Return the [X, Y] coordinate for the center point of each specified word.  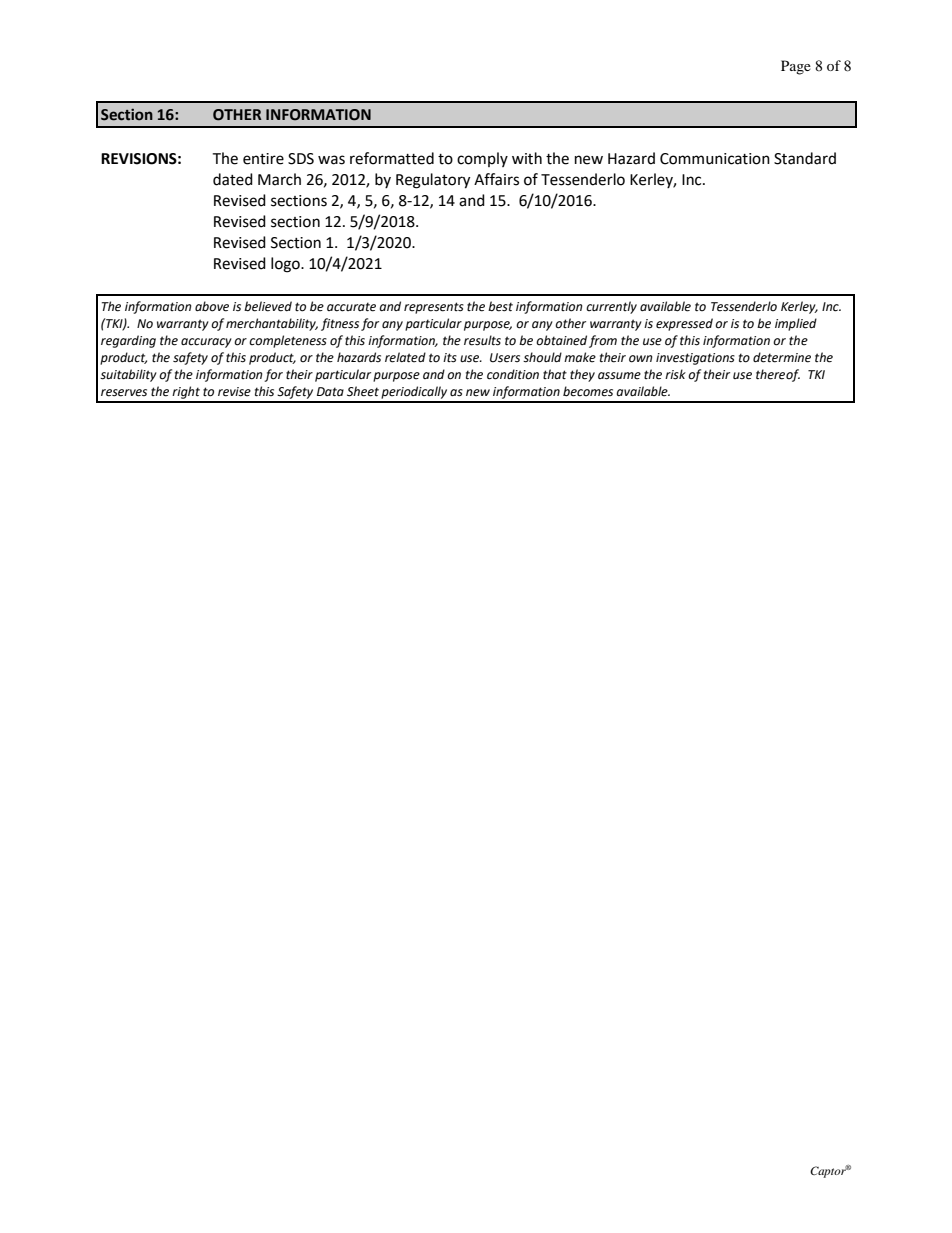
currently [611, 307]
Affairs [496, 179]
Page [796, 67]
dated [233, 179]
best [500, 306]
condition [513, 374]
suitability [128, 375]
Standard [805, 158]
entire [263, 159]
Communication [715, 159]
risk [675, 374]
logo [286, 265]
